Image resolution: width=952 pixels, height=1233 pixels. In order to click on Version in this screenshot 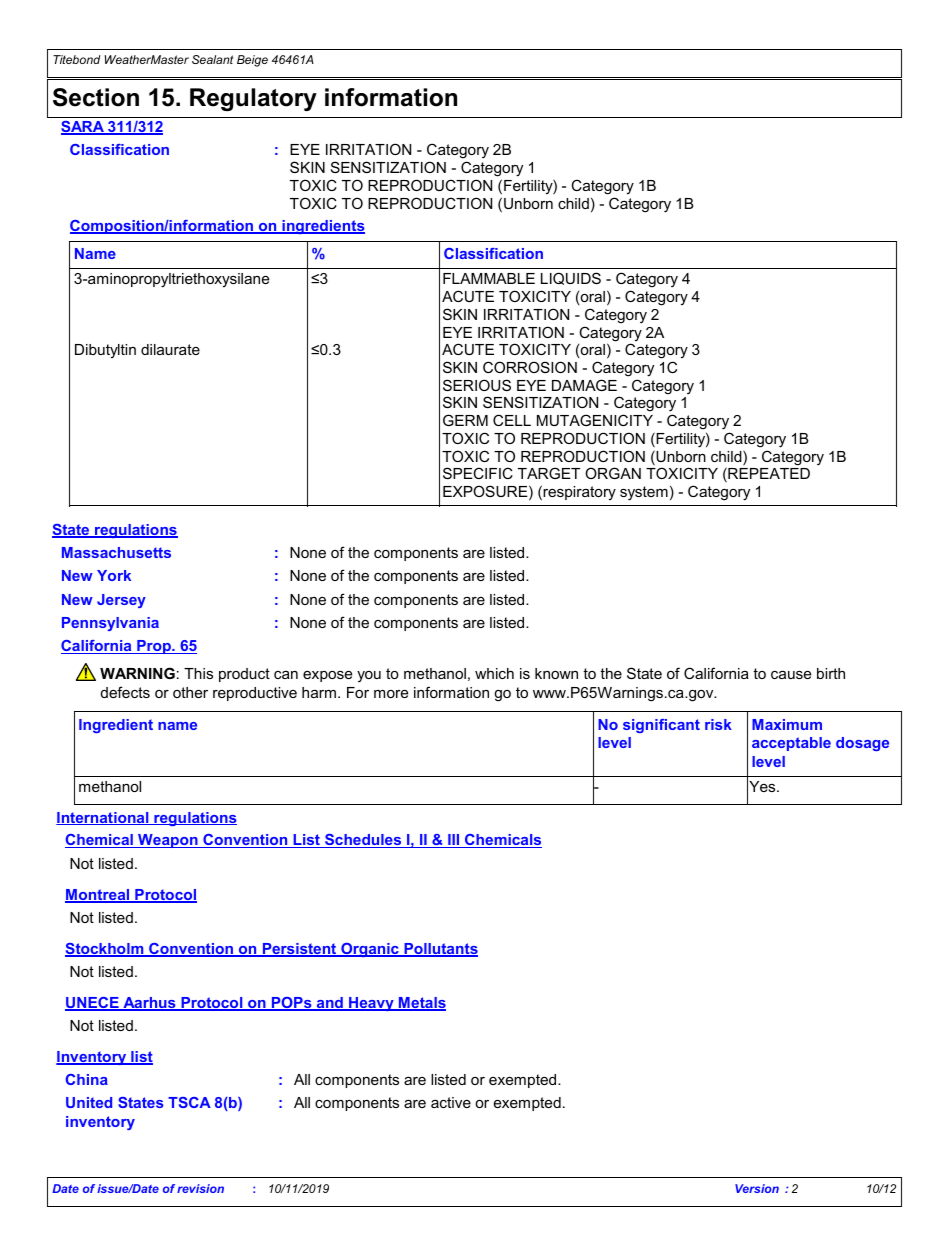, I will do `click(757, 1188)`.
